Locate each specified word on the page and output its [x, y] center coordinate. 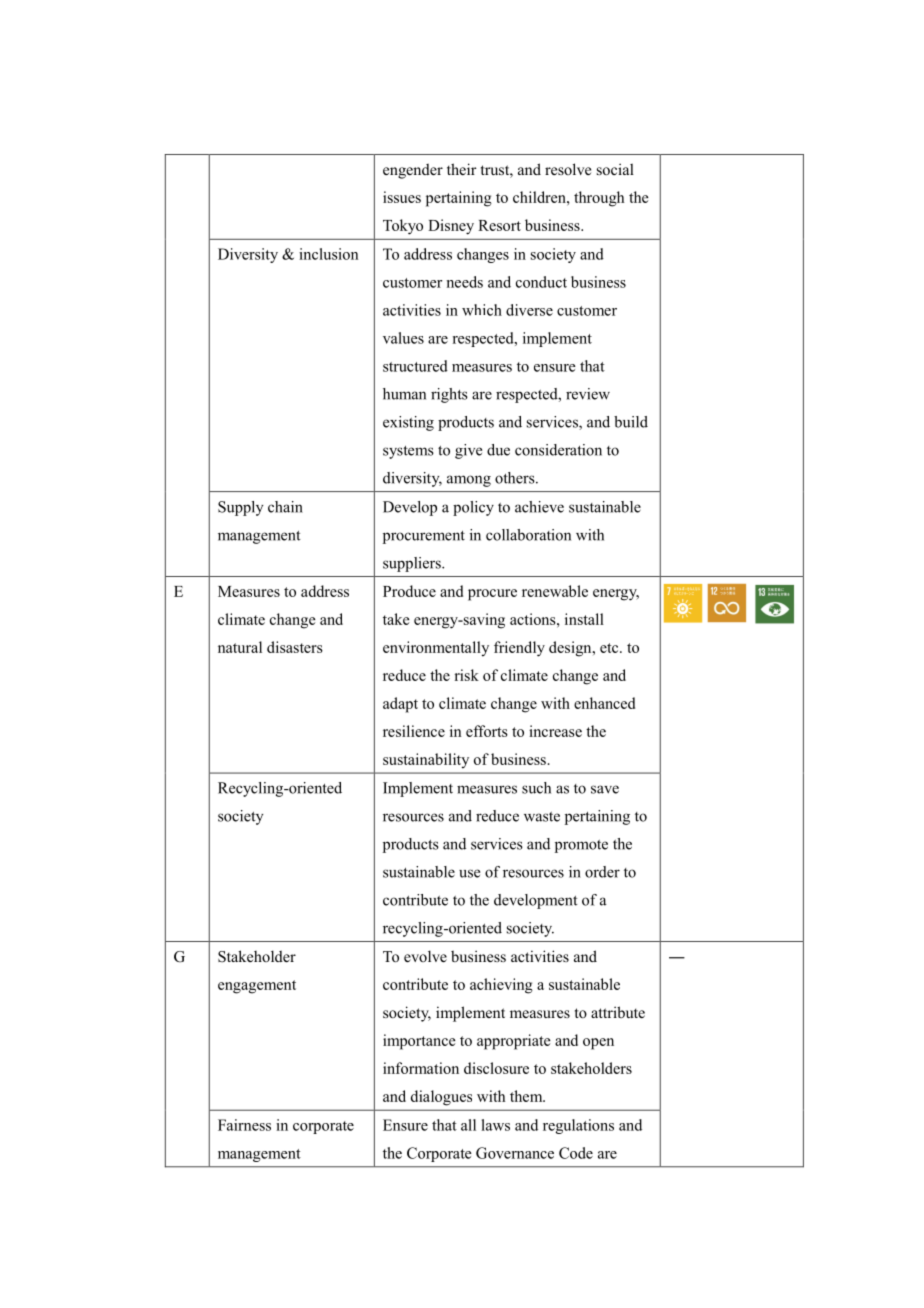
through [599, 199]
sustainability [426, 761]
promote [581, 846]
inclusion [328, 254]
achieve [539, 507]
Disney [451, 227]
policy [473, 508]
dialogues [441, 1098]
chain [285, 507]
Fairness [244, 1125]
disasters [295, 647]
